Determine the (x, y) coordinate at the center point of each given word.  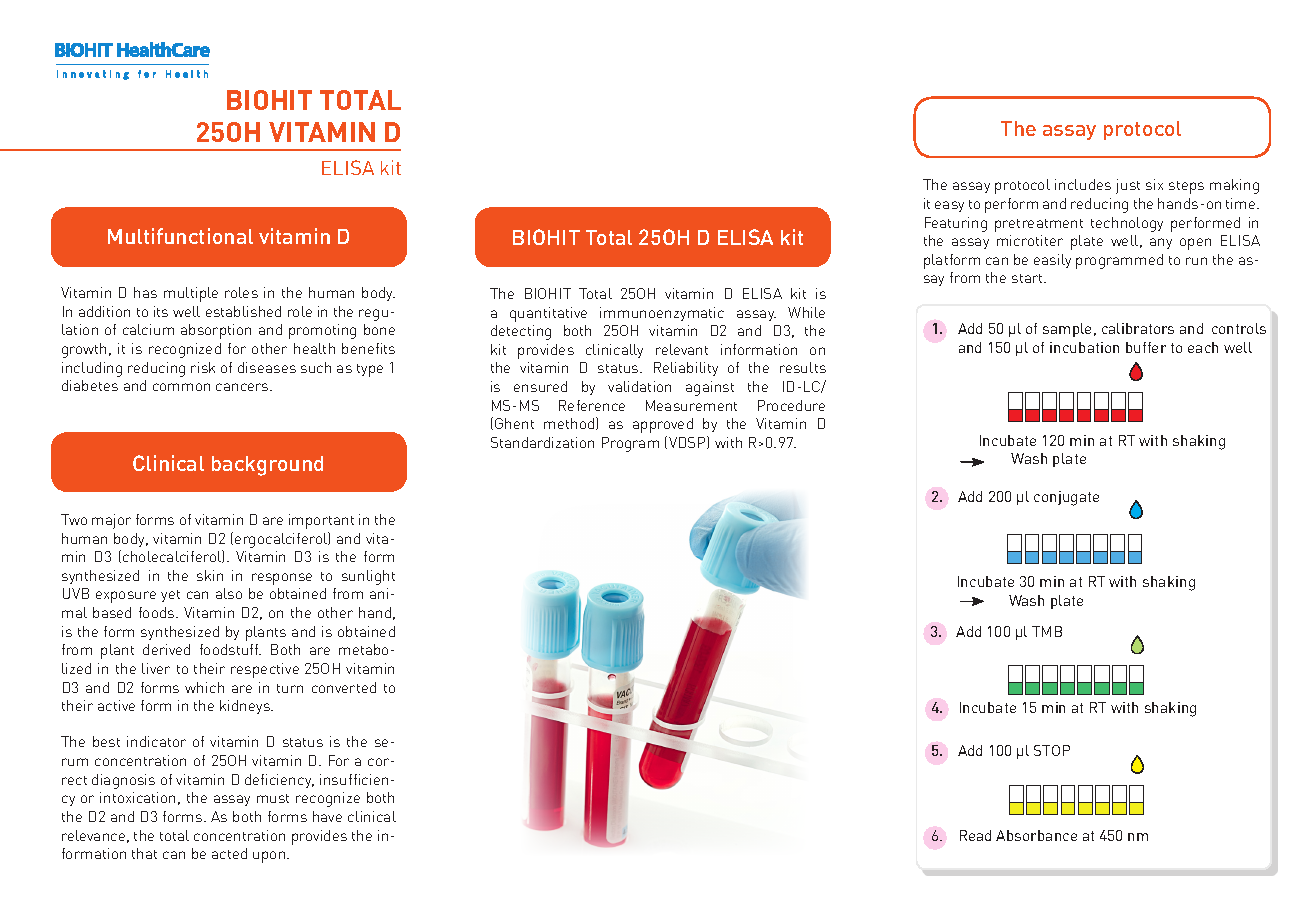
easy (949, 206)
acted (229, 853)
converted (344, 687)
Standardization (542, 442)
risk (203, 367)
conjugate (1066, 498)
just (1128, 186)
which (204, 687)
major (111, 521)
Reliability (686, 369)
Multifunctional (180, 236)
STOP (1052, 750)
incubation (1084, 347)
